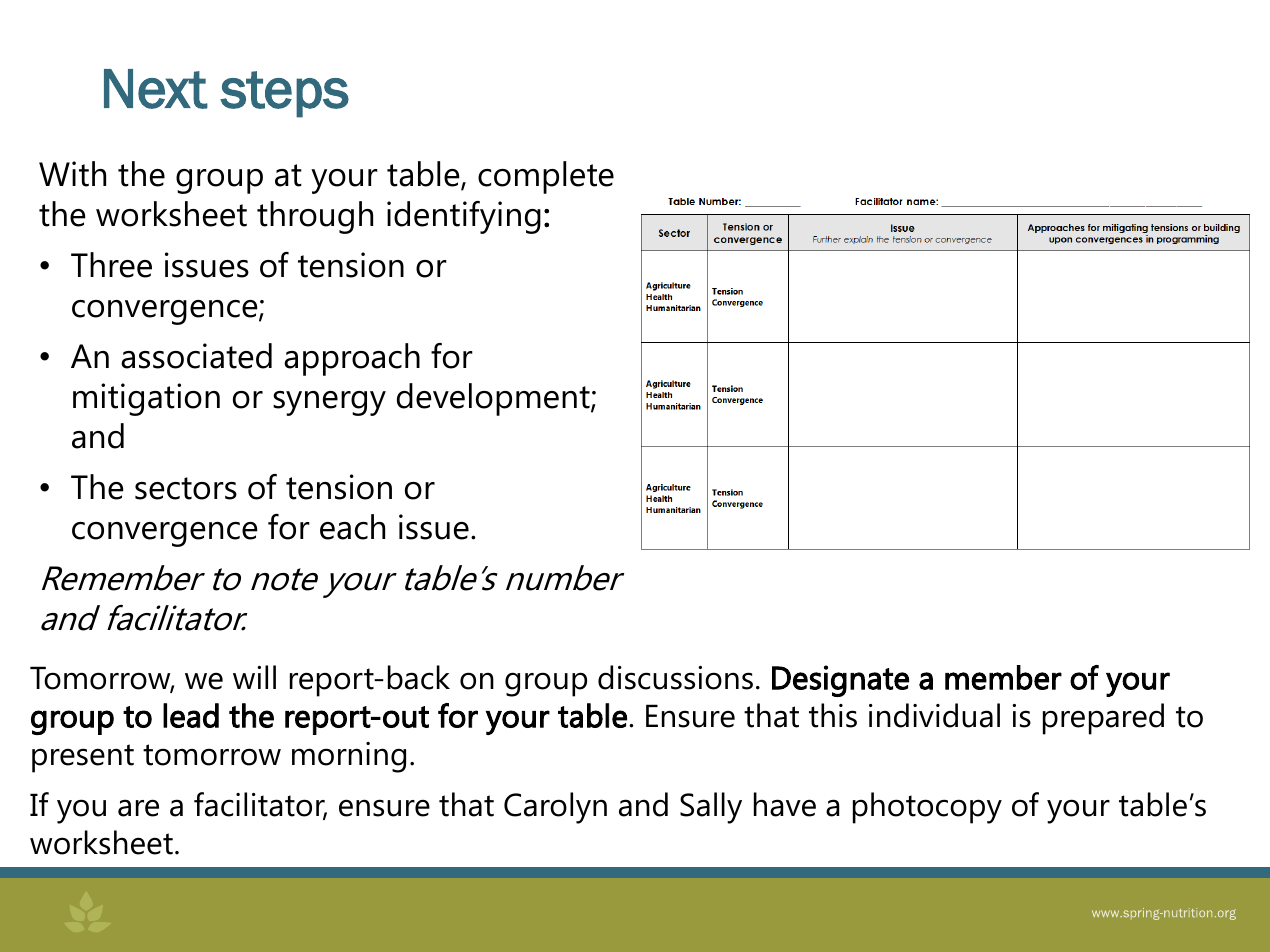 The image size is (1270, 952). What do you see at coordinates (840, 681) in the screenshot?
I see `Designate` at bounding box center [840, 681].
